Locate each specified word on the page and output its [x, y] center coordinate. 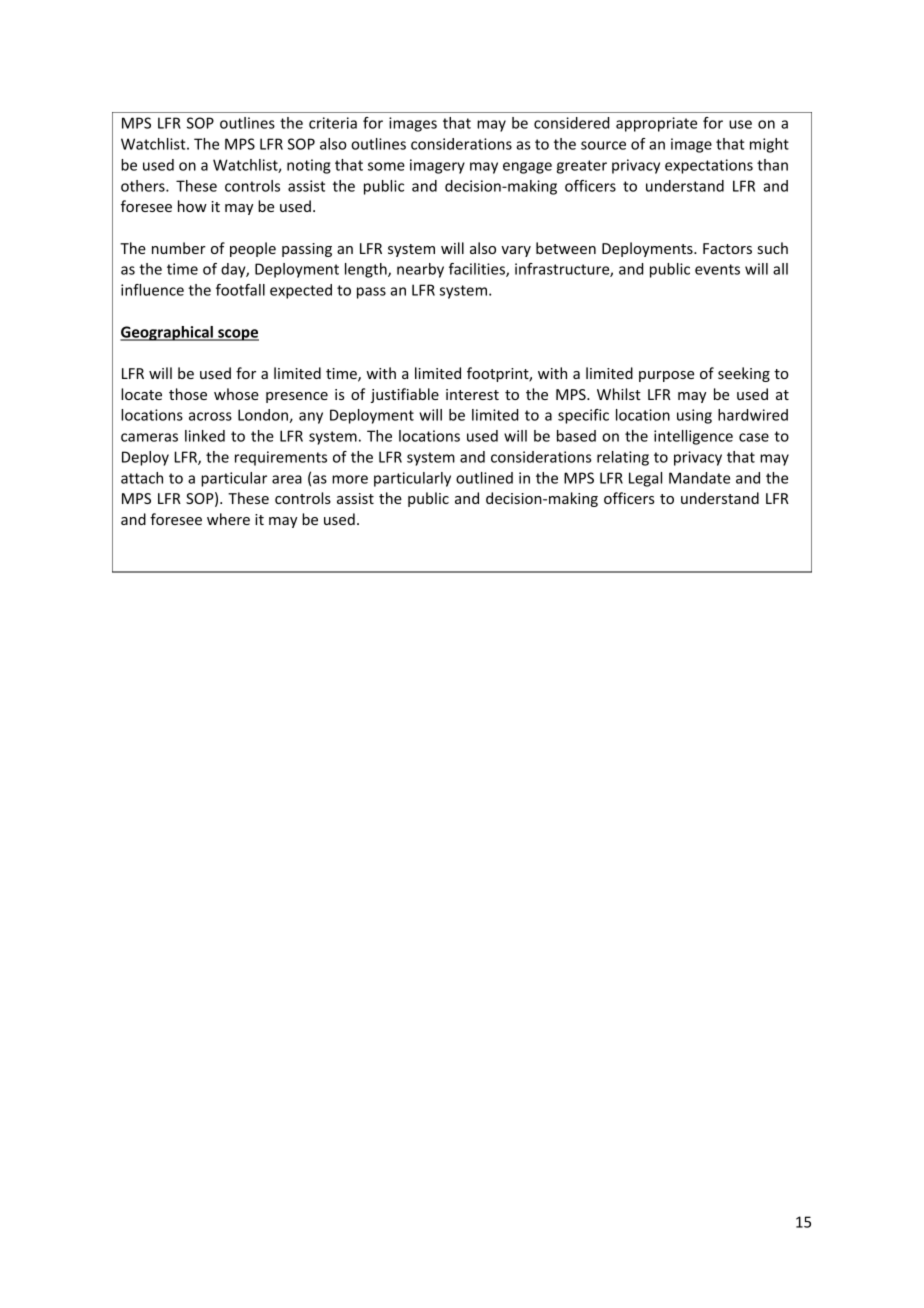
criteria [333, 123]
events [717, 269]
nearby [420, 270]
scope [237, 335]
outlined [484, 478]
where [228, 519]
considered [571, 123]
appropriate [656, 124]
